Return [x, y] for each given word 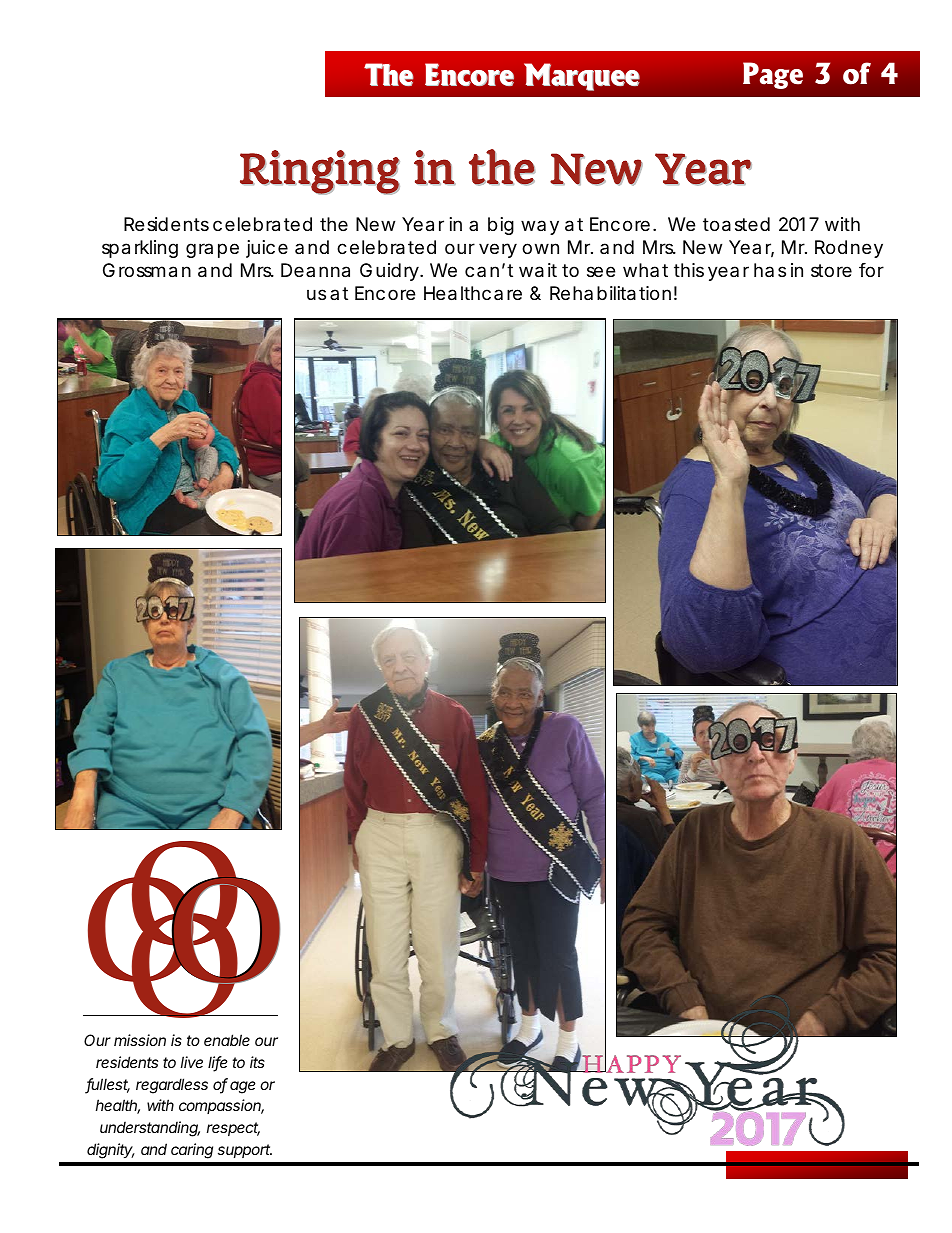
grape [212, 250]
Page [773, 75]
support [245, 1151]
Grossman [147, 270]
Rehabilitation [610, 293]
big [501, 226]
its [257, 1062]
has [770, 270]
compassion [221, 1106]
